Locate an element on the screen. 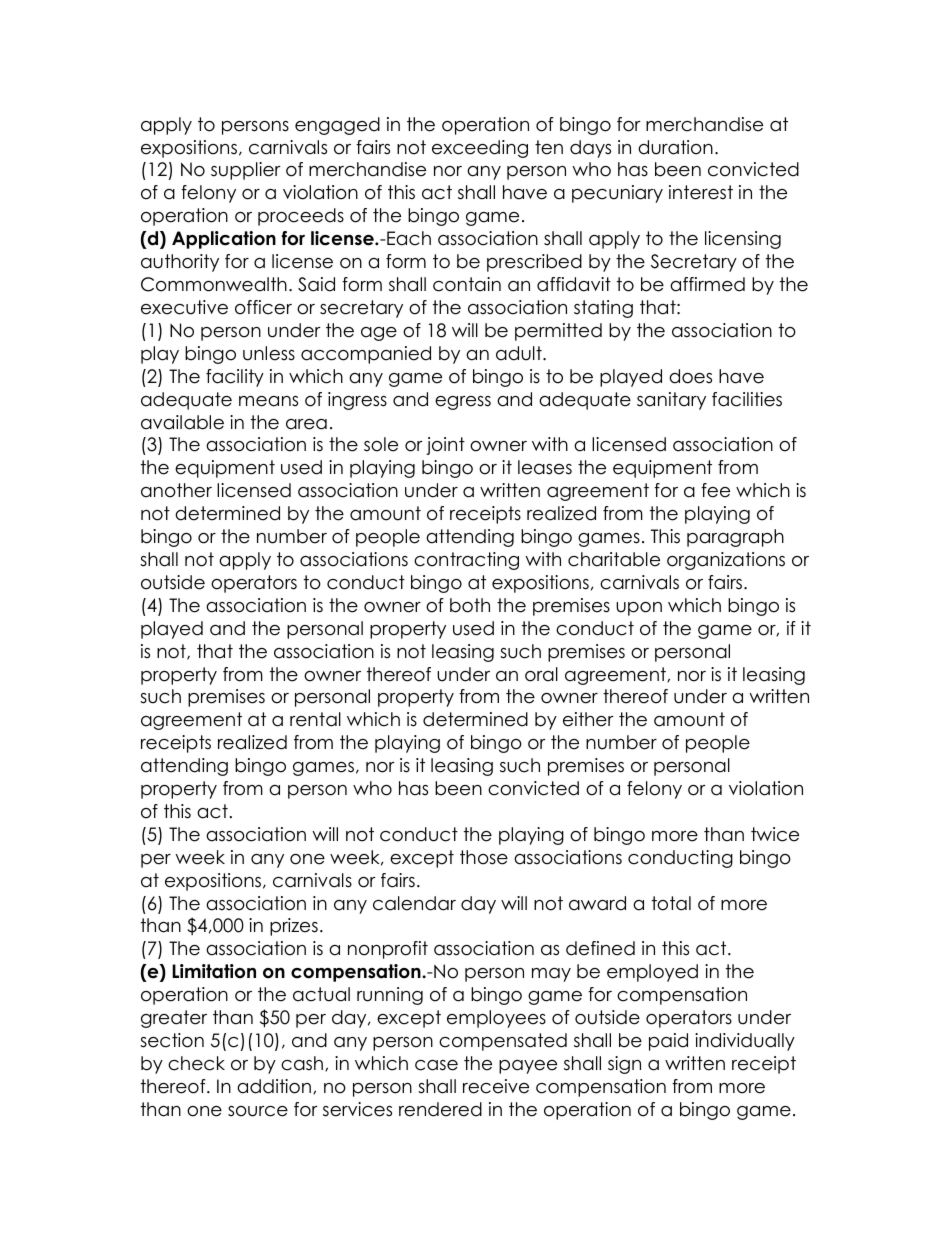 This screenshot has height=1233, width=952. addition is located at coordinates (274, 1086).
